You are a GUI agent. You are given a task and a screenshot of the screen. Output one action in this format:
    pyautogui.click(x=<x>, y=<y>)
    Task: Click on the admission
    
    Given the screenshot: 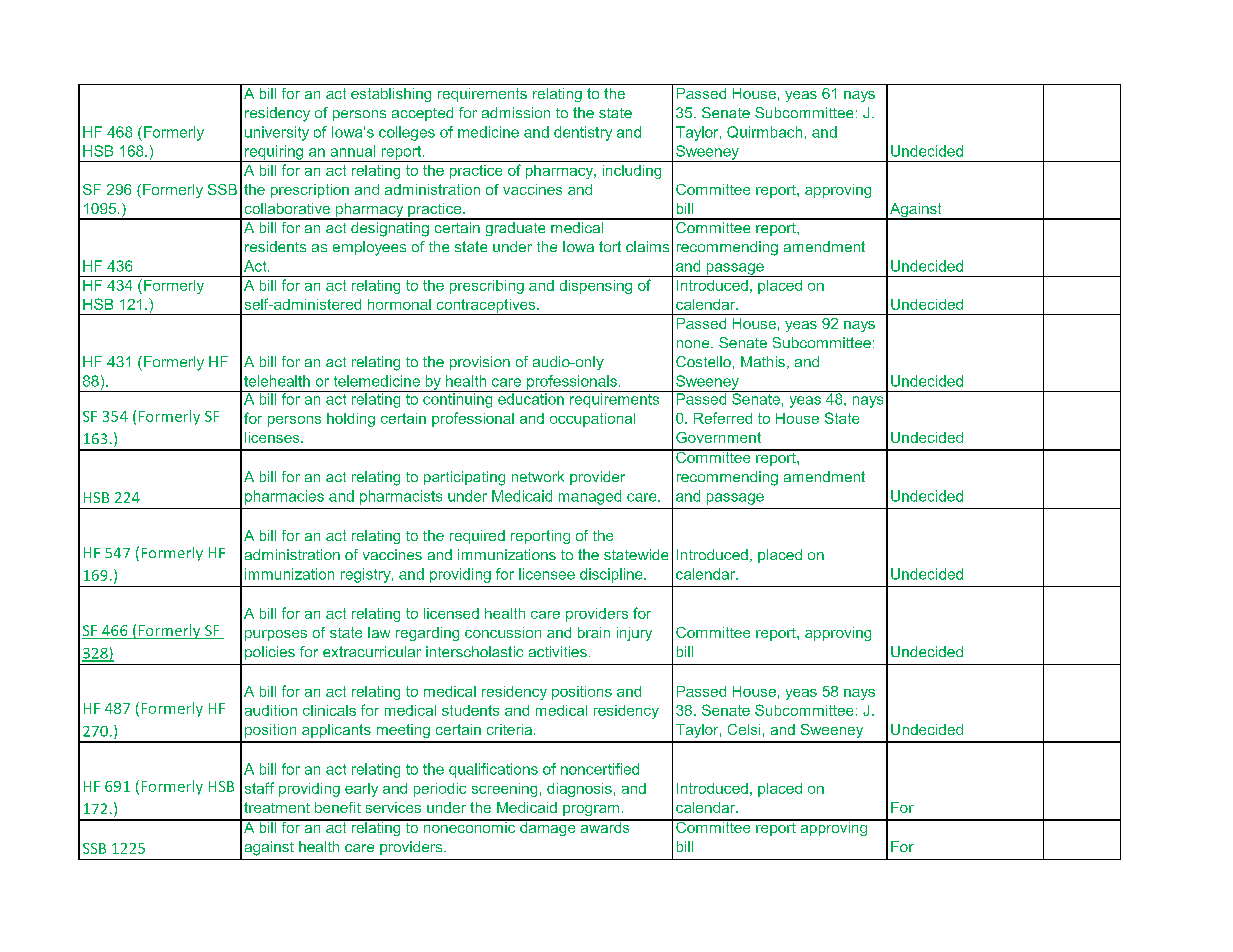 What is the action you would take?
    pyautogui.click(x=516, y=112)
